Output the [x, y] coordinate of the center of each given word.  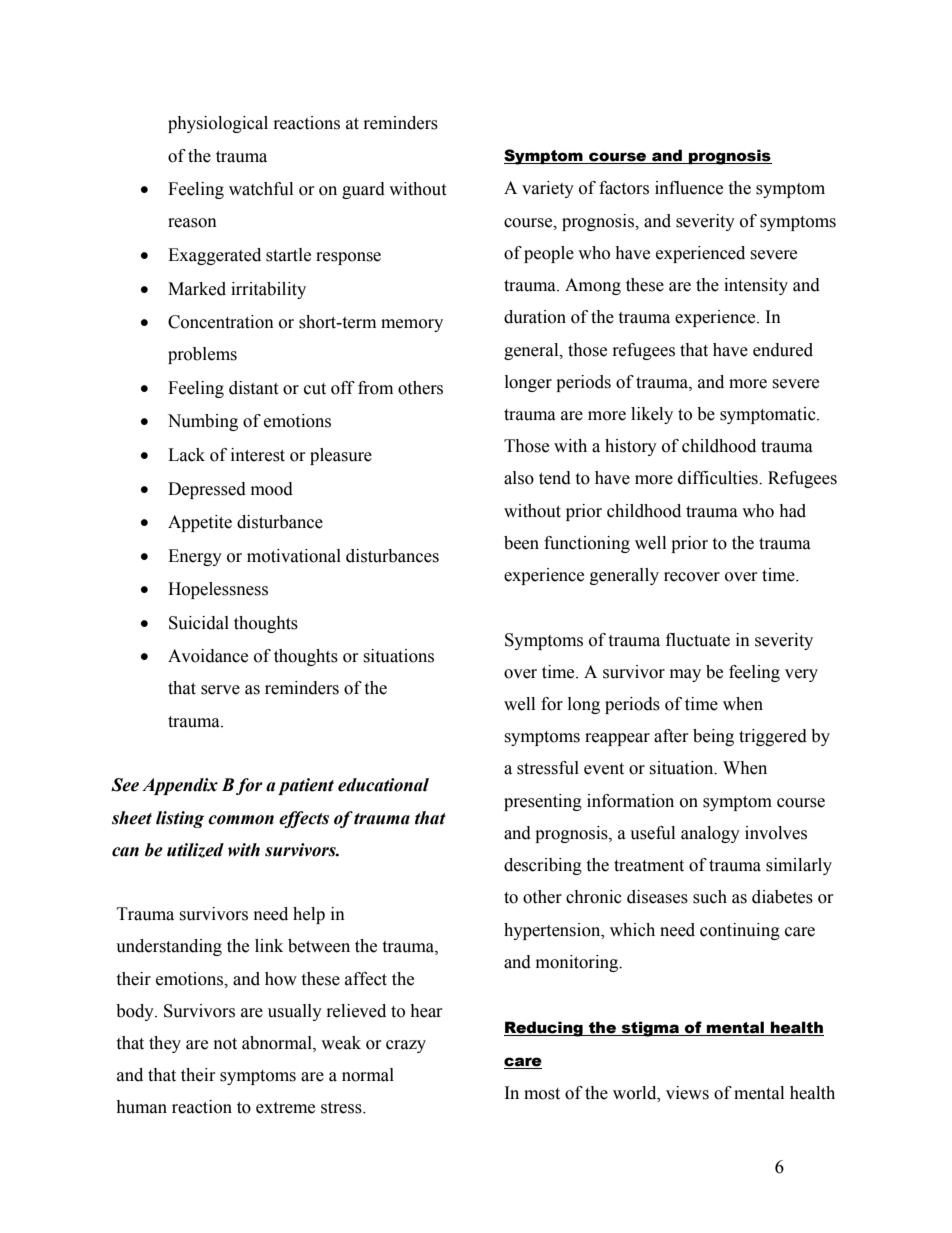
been [521, 543]
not [225, 1044]
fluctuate [698, 640]
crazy [406, 1046]
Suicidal [199, 623]
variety [548, 189]
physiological [218, 124]
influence [689, 188]
